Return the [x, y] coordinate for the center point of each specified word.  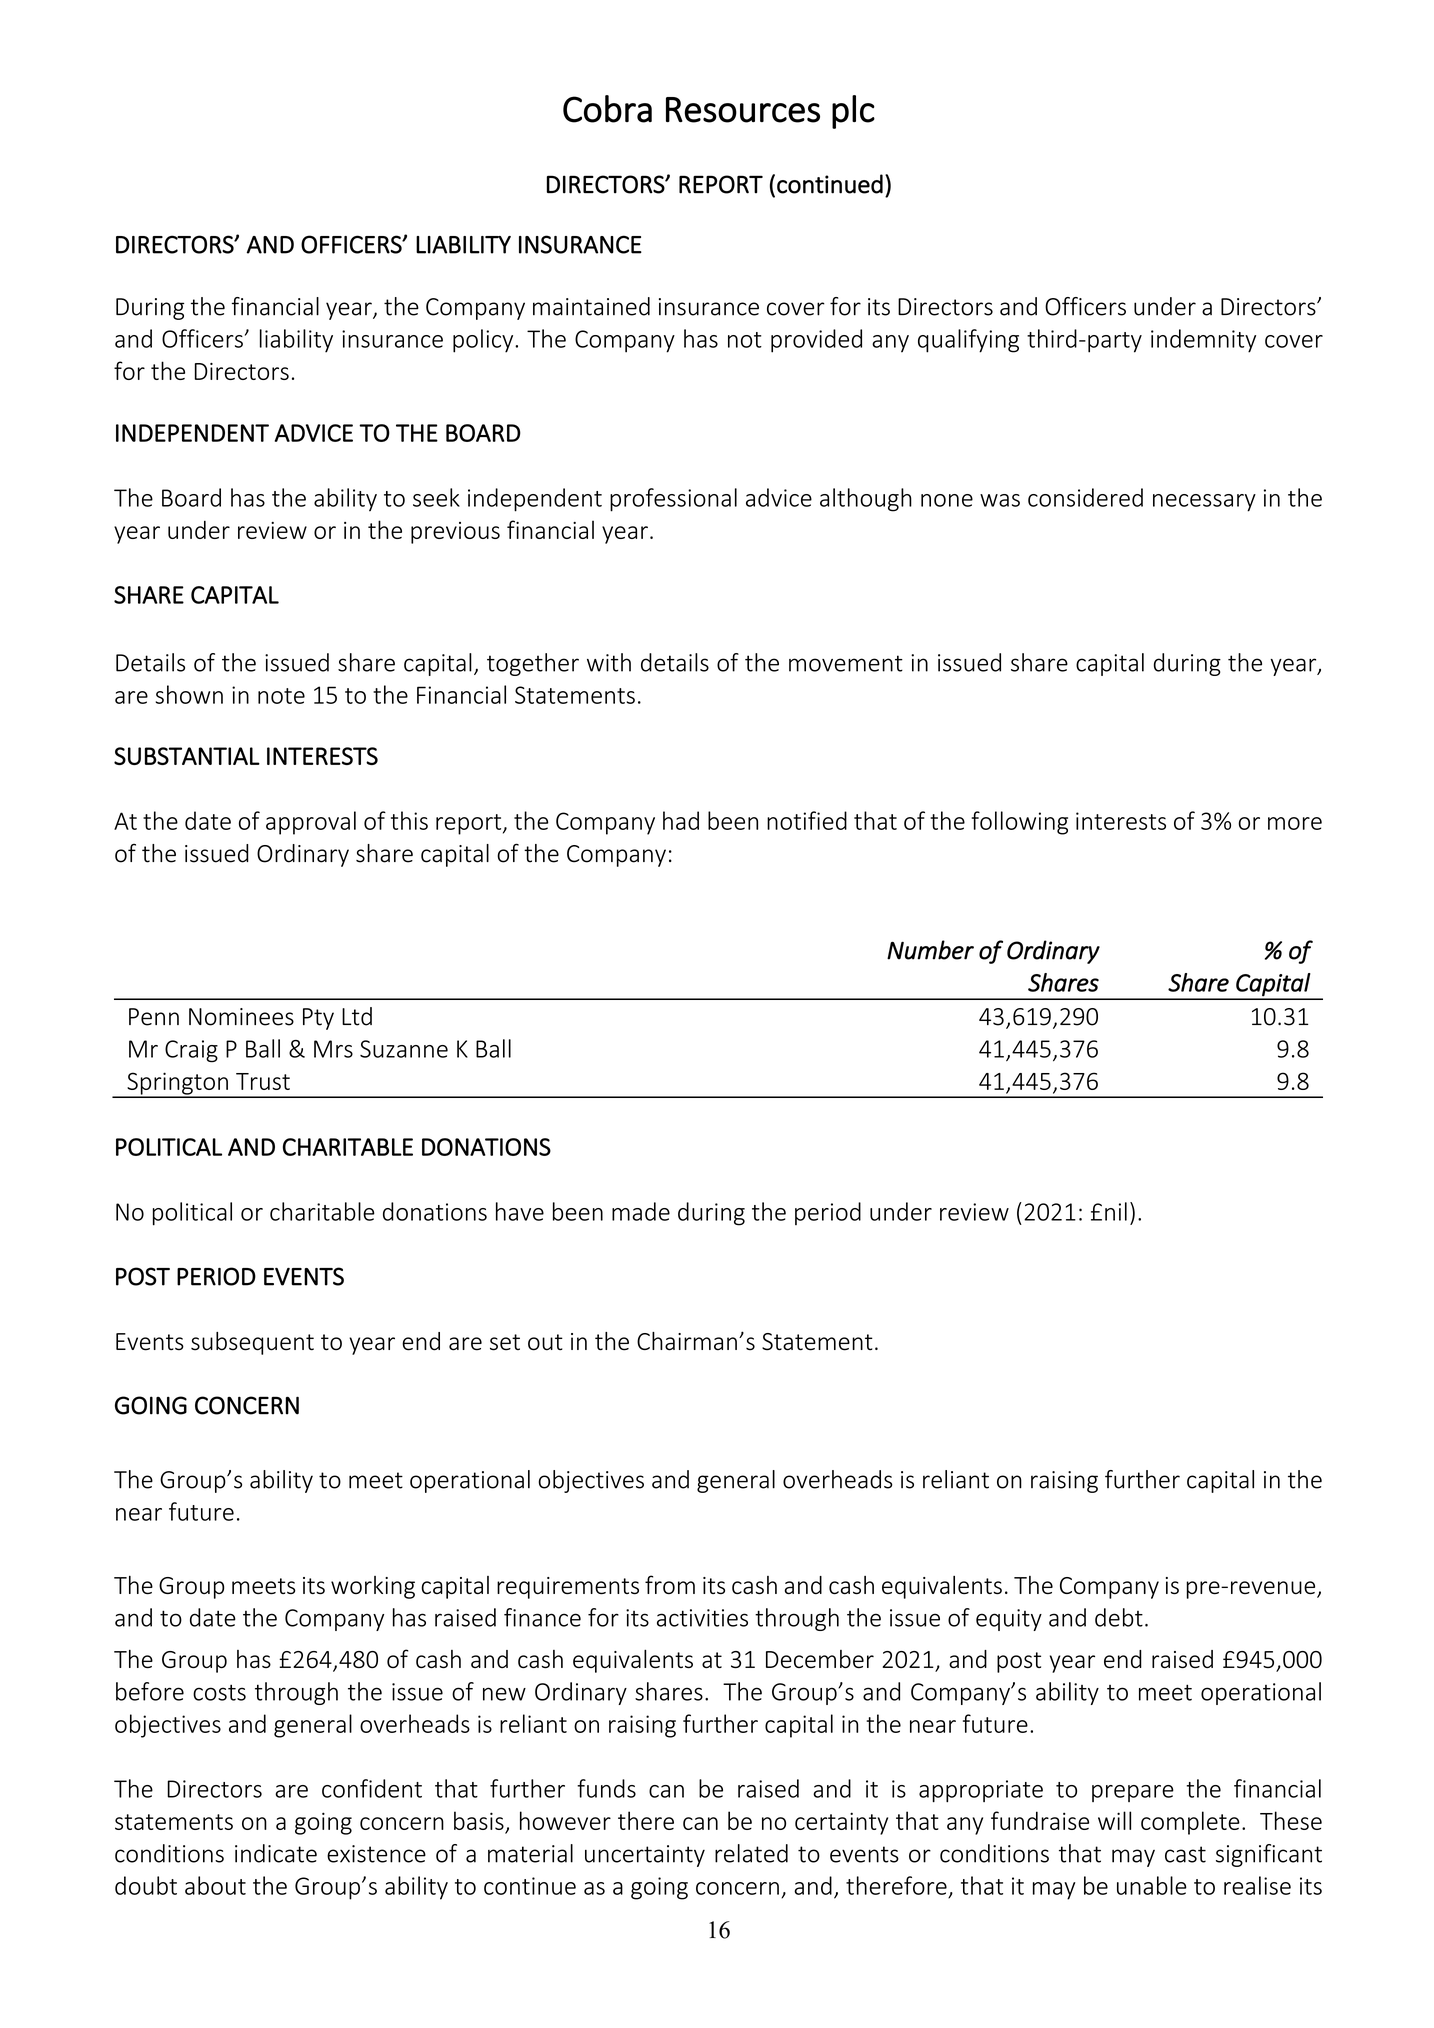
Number [930, 950]
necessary [1204, 503]
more [1295, 823]
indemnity [1203, 341]
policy [484, 341]
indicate [276, 1853]
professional [673, 500]
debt [1119, 1617]
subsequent [252, 1343]
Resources [743, 110]
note [281, 696]
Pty [318, 1019]
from [670, 1584]
